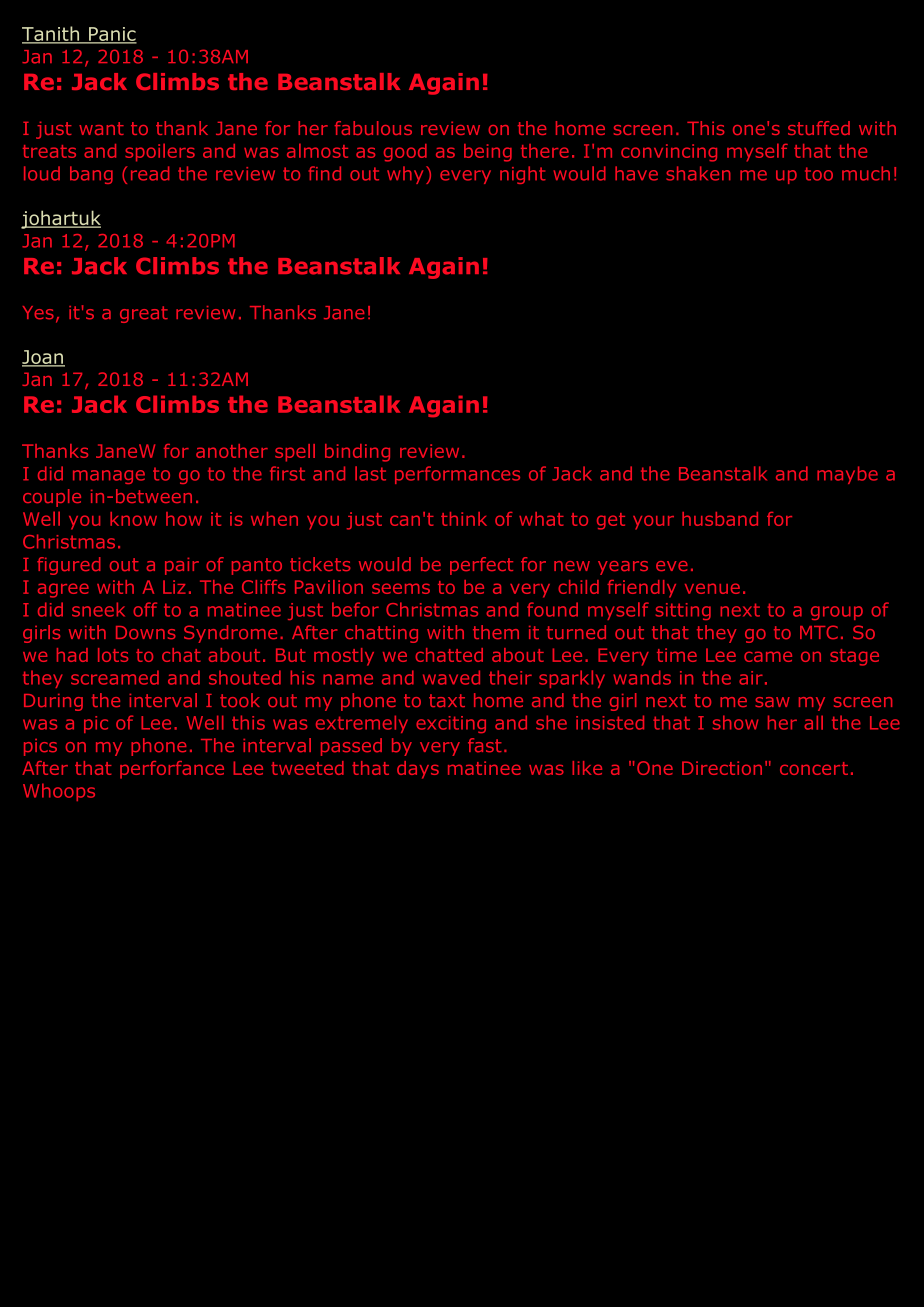 Image resolution: width=924 pixels, height=1307 pixels. I want to click on another, so click(232, 451).
